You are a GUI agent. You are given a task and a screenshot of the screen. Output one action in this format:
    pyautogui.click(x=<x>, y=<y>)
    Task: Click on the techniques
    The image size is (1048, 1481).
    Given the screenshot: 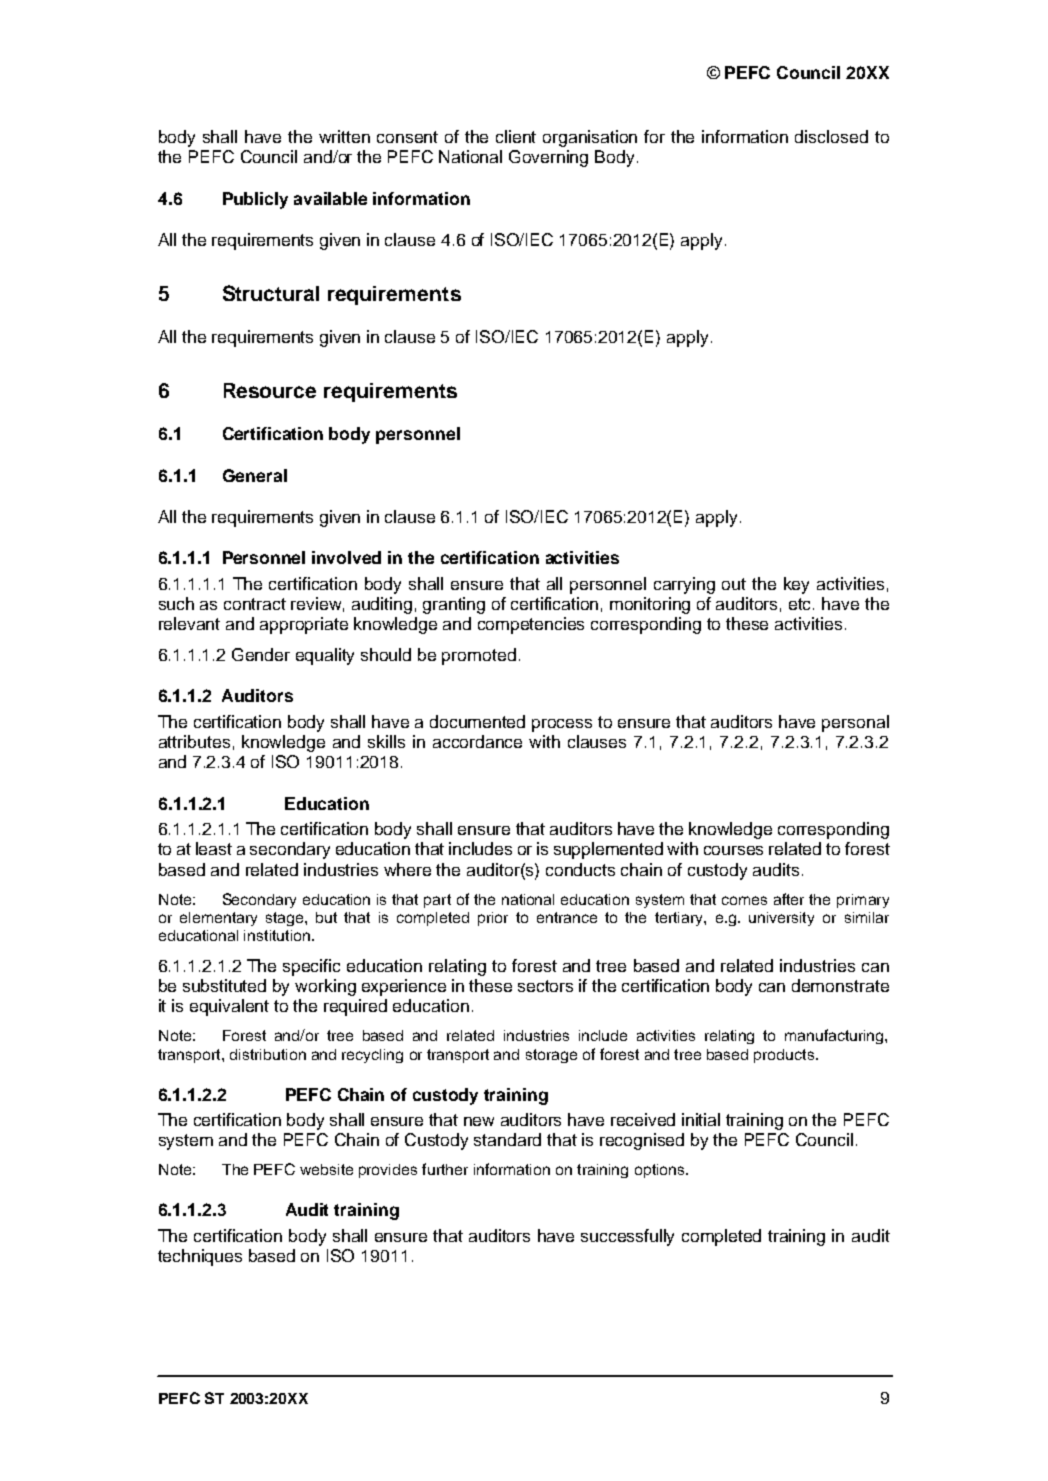 What is the action you would take?
    pyautogui.click(x=200, y=1257)
